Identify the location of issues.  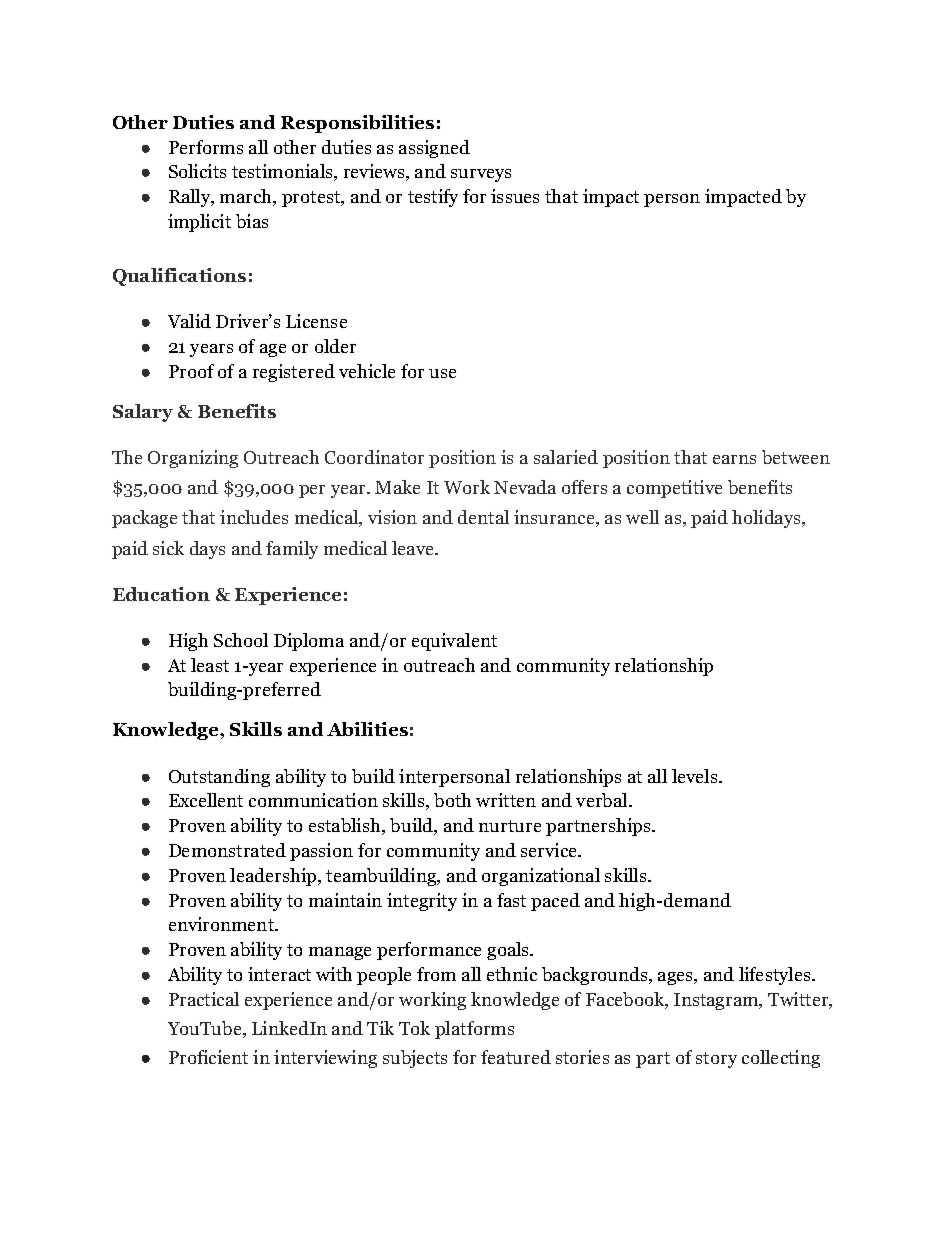
(515, 196).
